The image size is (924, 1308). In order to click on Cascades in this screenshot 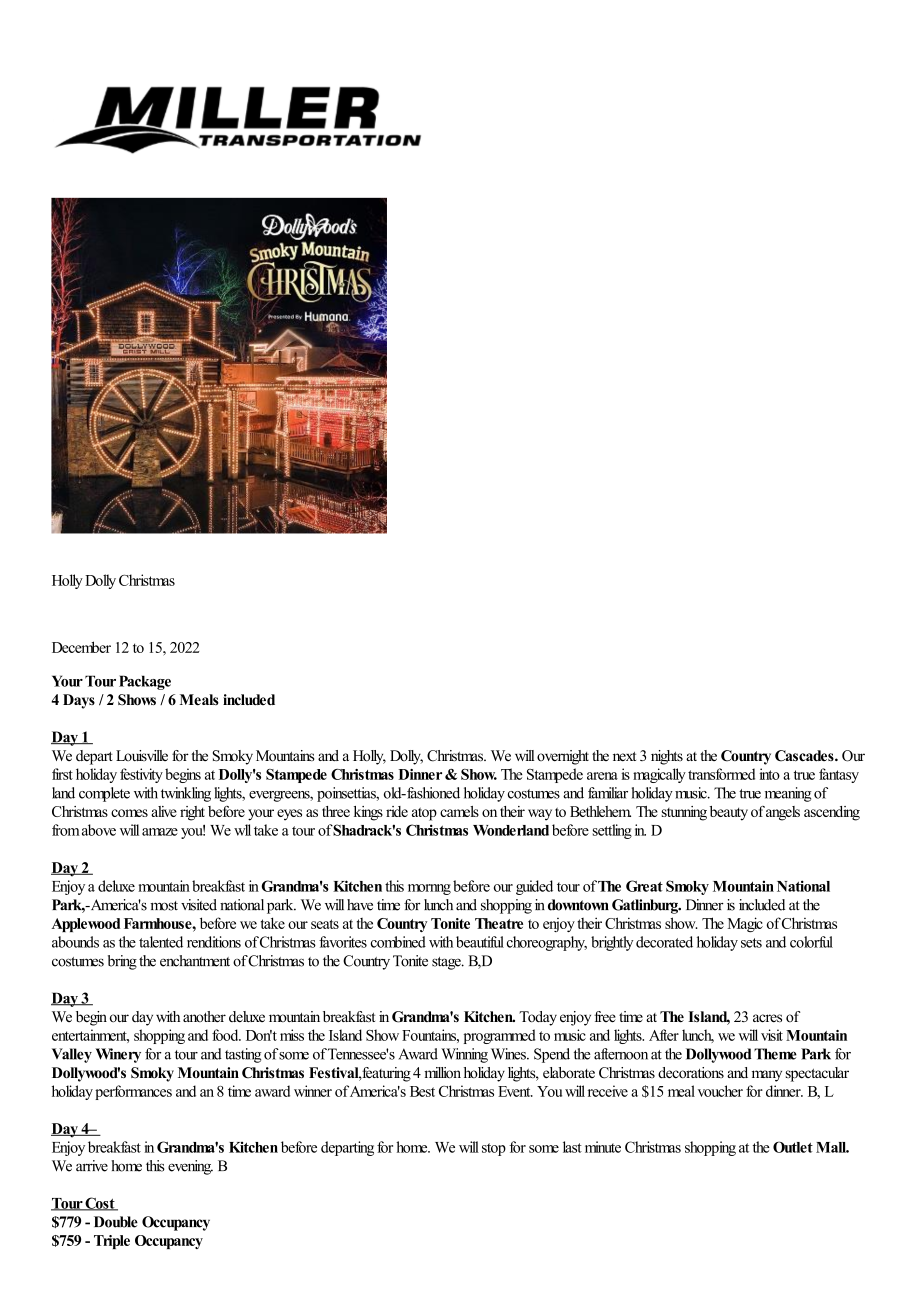, I will do `click(805, 756)`.
